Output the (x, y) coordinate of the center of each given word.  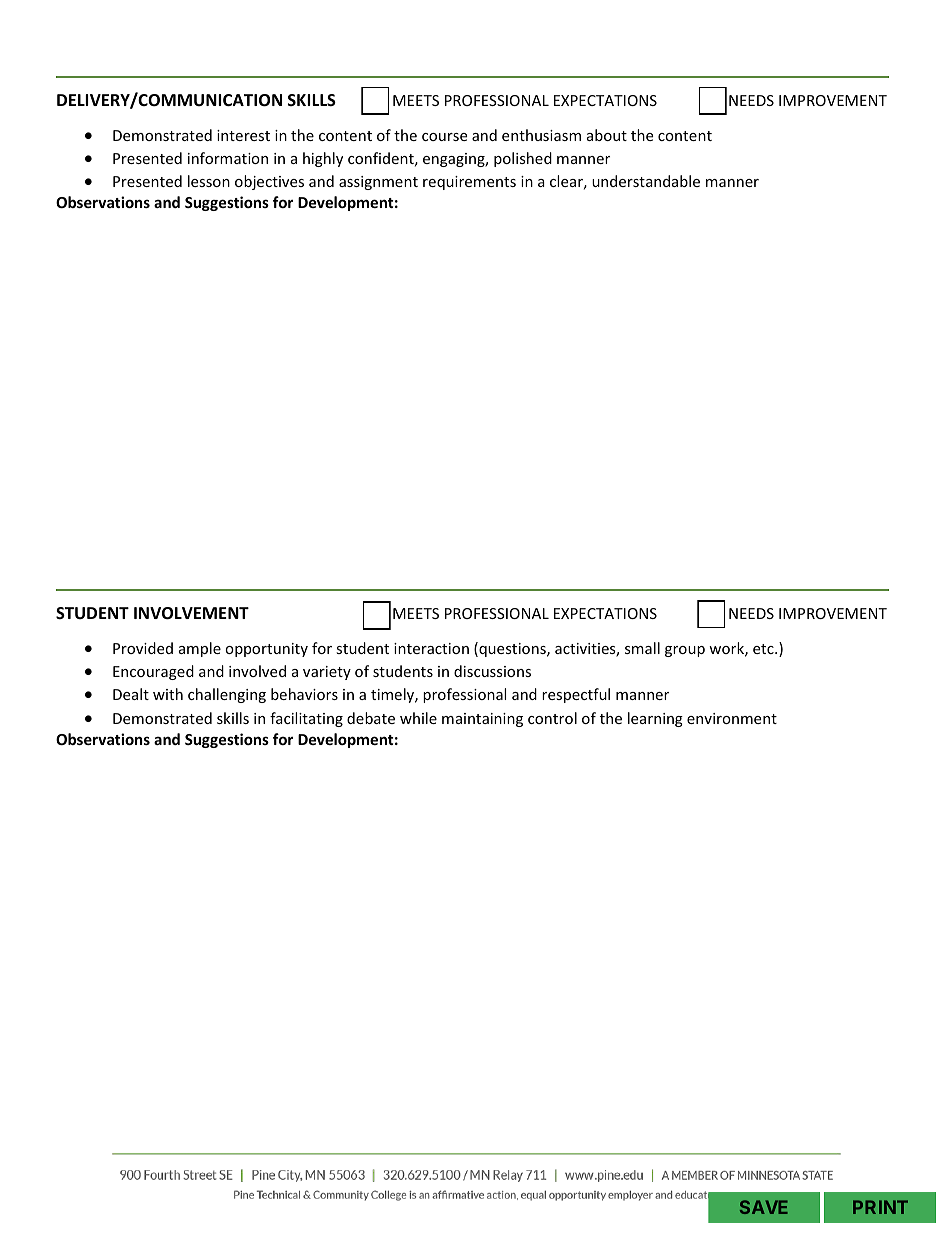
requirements (469, 183)
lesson (209, 181)
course (444, 137)
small (642, 648)
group (685, 651)
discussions (492, 671)
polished (523, 159)
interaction (431, 648)
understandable (646, 181)
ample (200, 649)
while (418, 718)
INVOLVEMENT (191, 613)
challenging (227, 695)
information (228, 158)
